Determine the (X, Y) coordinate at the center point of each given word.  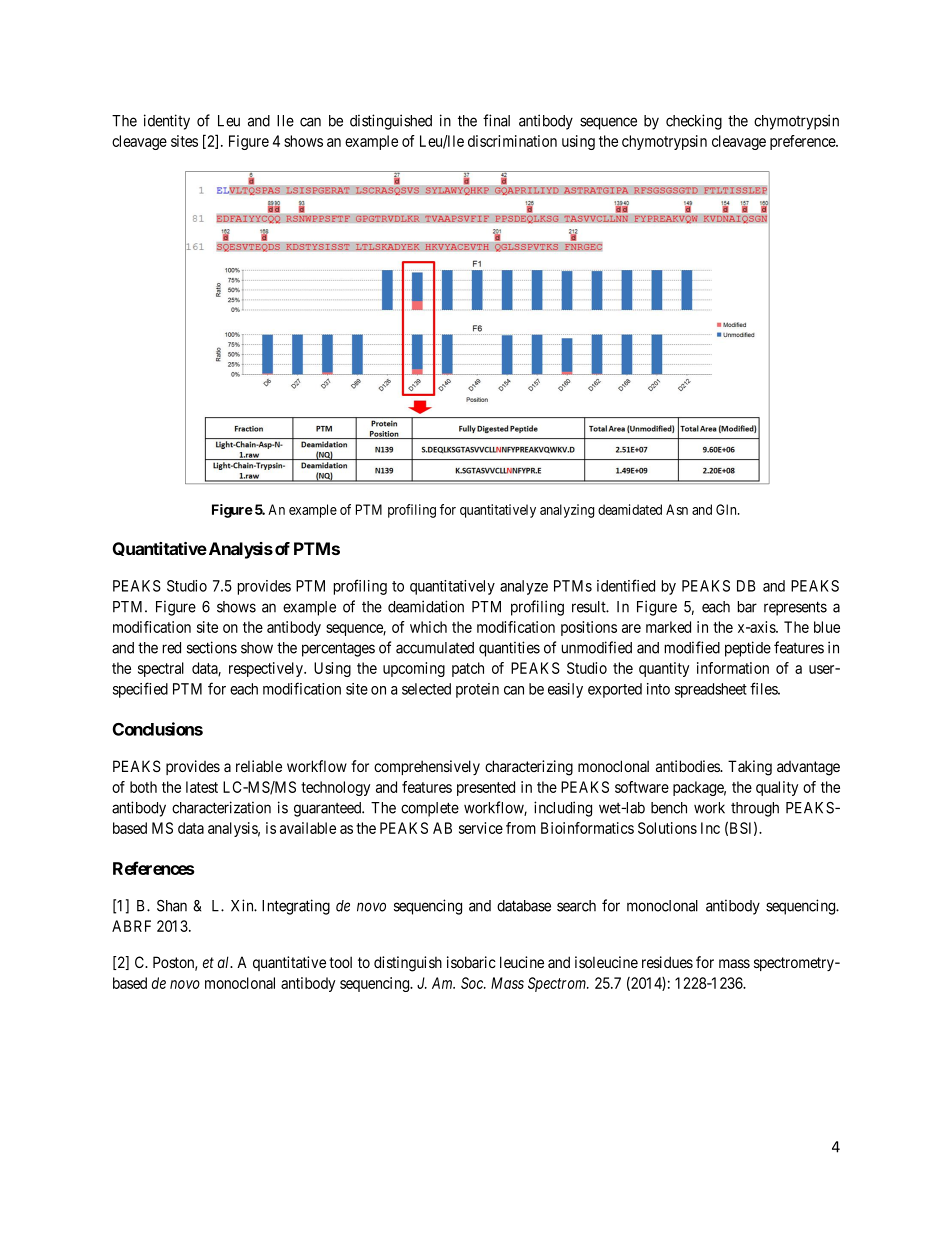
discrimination (512, 141)
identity (167, 122)
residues (667, 962)
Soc (473, 983)
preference (803, 142)
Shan (172, 906)
